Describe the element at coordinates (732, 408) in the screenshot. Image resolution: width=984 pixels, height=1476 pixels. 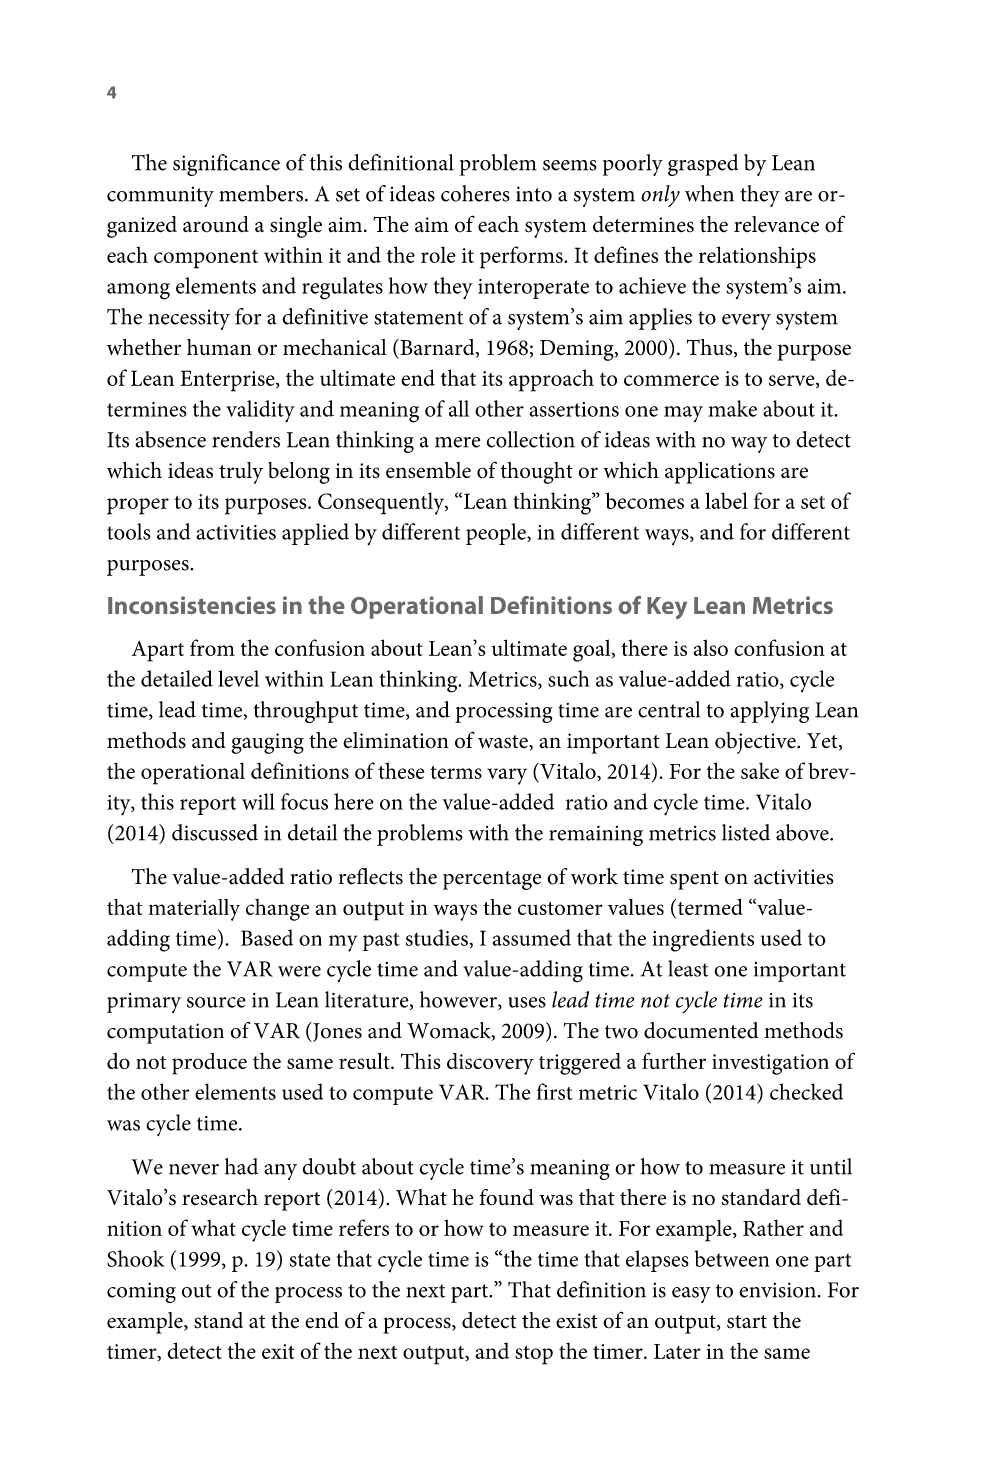
I see `make` at that location.
